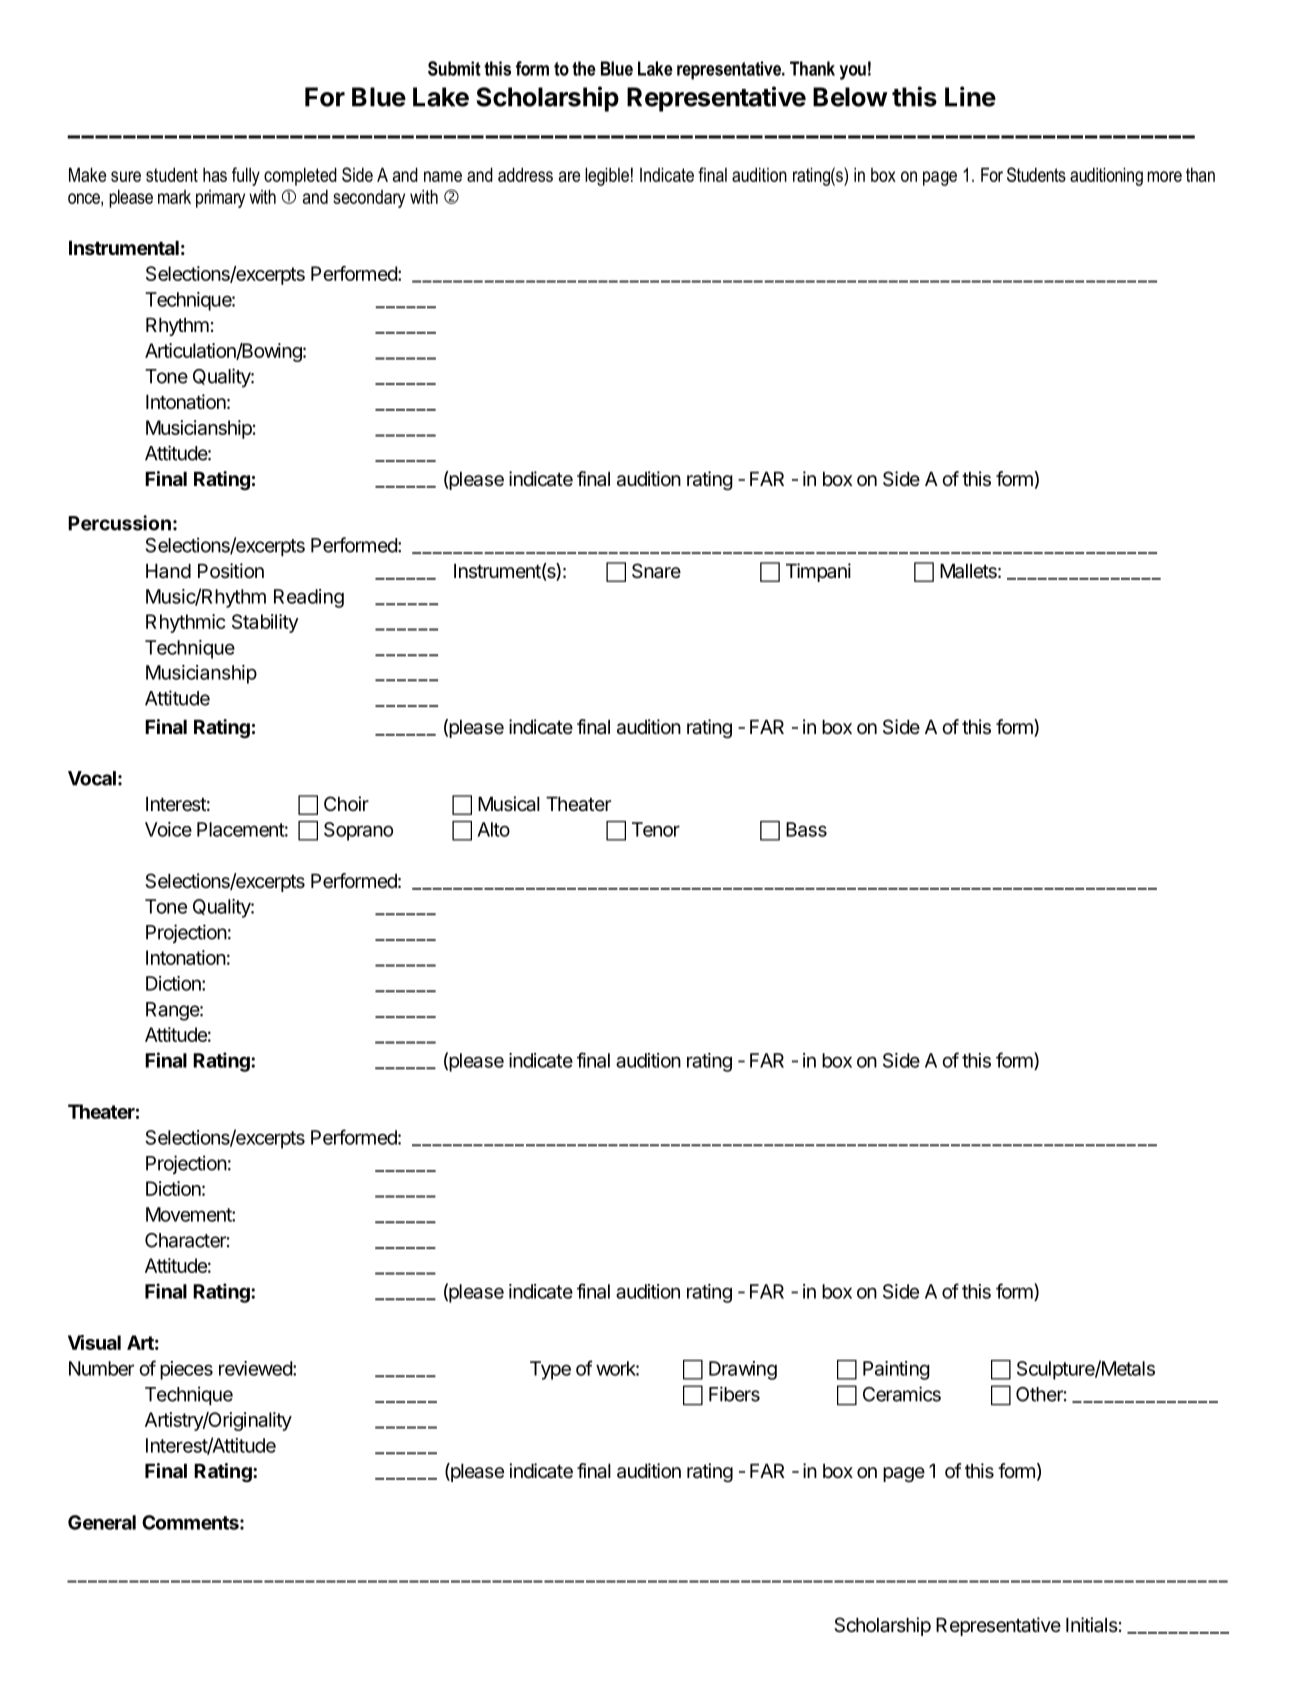  Describe the element at coordinates (215, 175) in the document. I see `has` at that location.
